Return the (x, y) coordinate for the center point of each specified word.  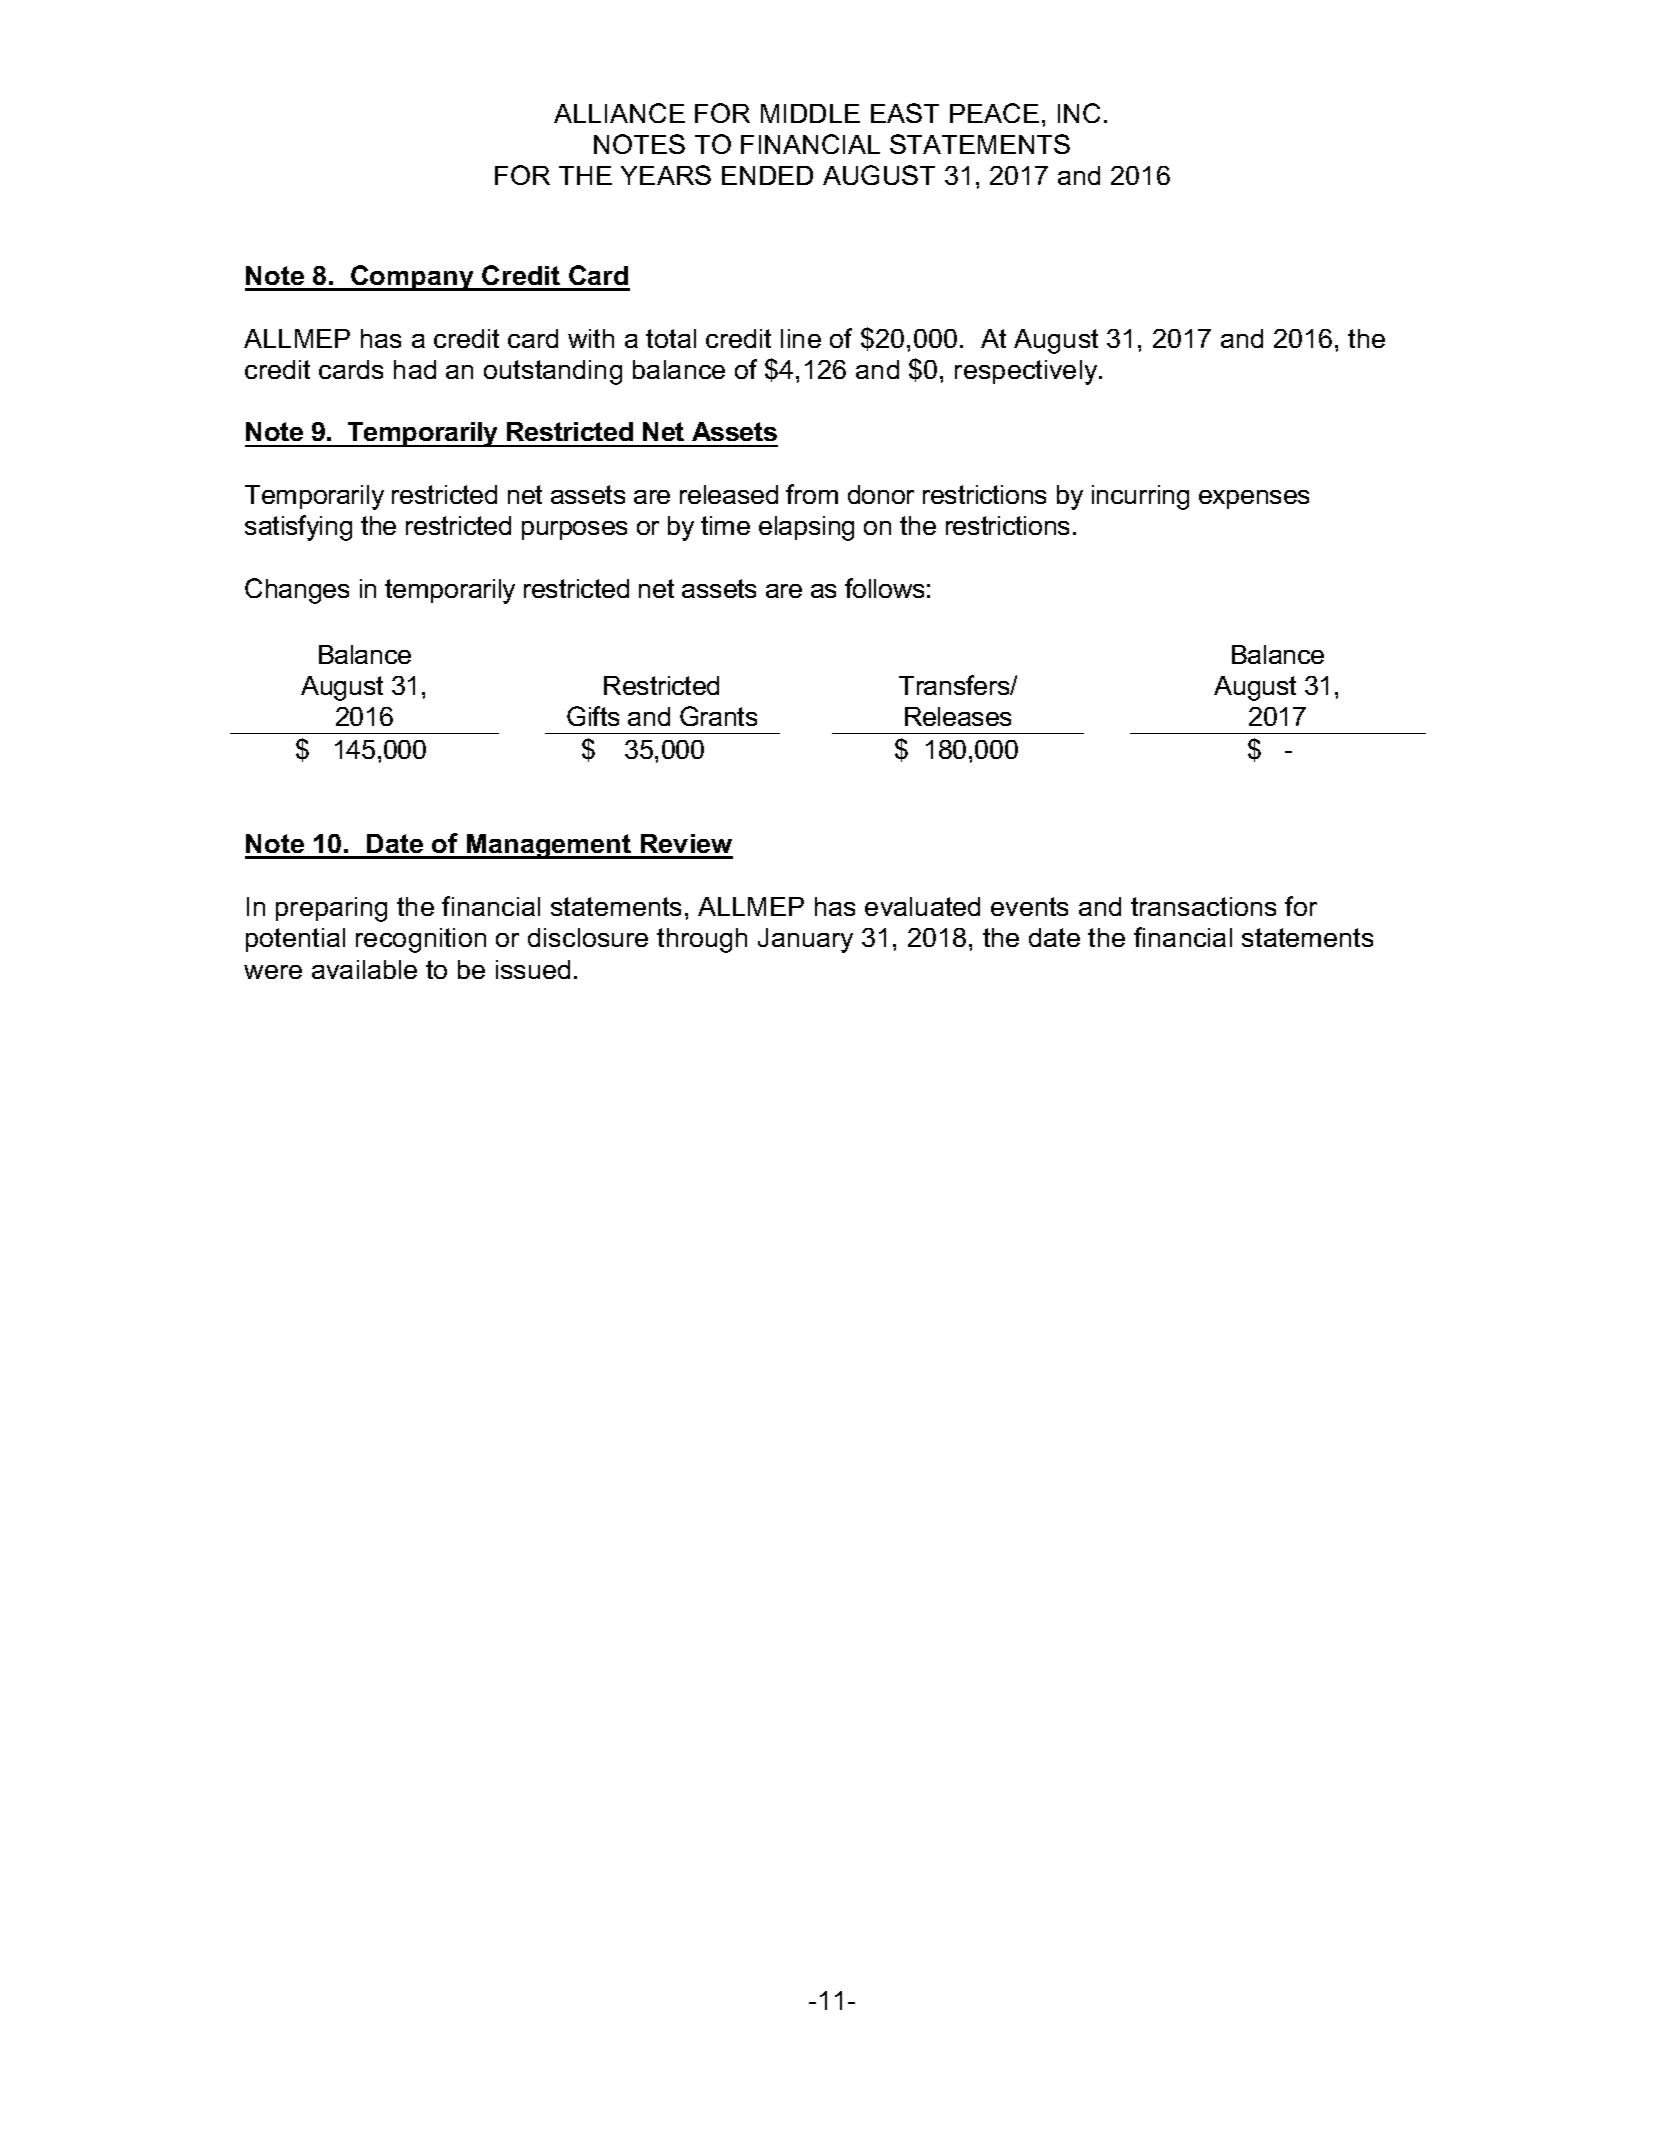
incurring (1140, 497)
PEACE (994, 113)
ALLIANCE (619, 113)
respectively (1027, 372)
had (415, 369)
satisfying (298, 528)
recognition (421, 940)
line (801, 338)
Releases (958, 716)
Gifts (593, 716)
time (725, 525)
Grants (718, 716)
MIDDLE (810, 113)
